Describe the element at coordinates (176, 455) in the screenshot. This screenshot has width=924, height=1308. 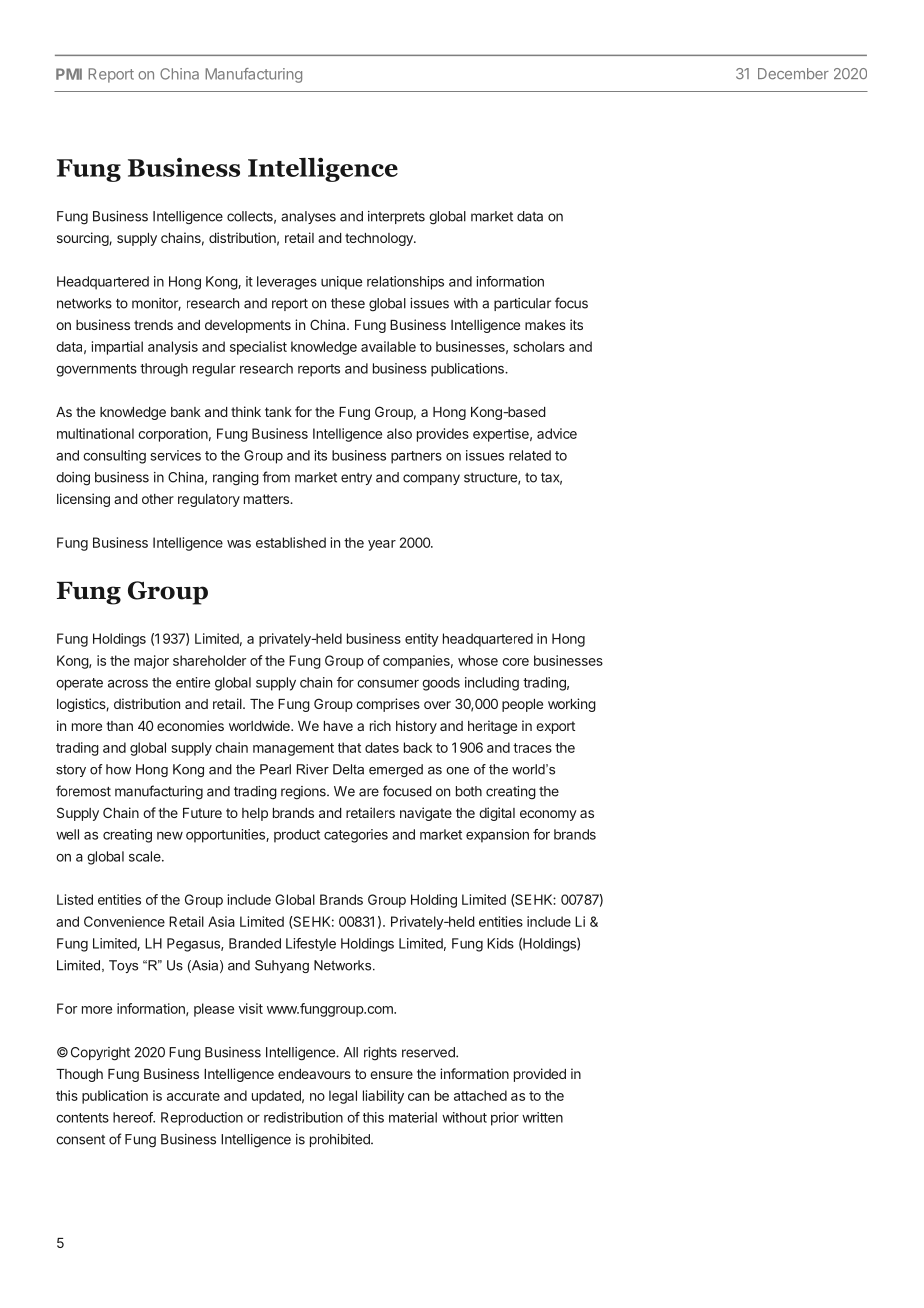
I see `services` at that location.
